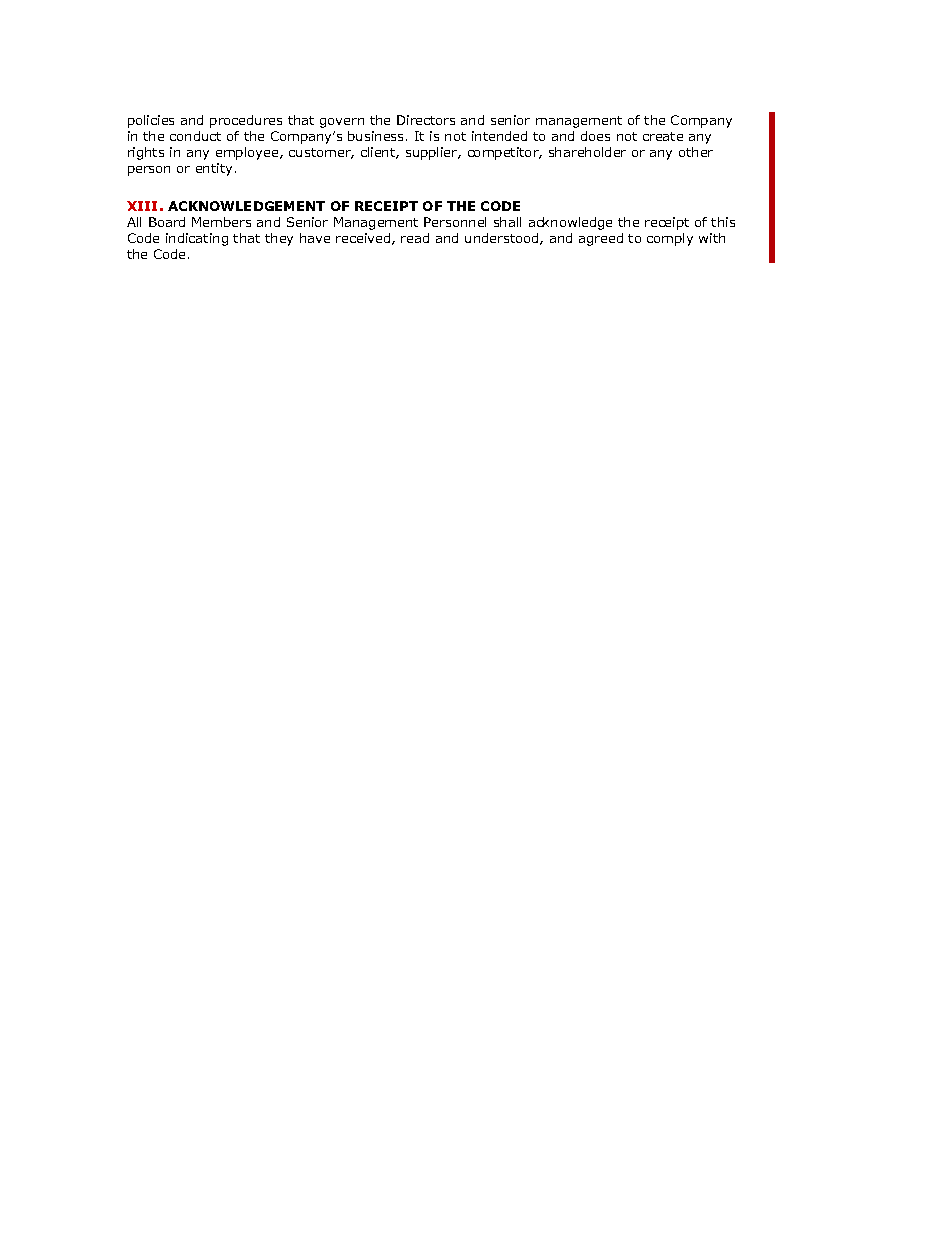 The height and width of the screenshot is (1233, 952). Describe the element at coordinates (670, 239) in the screenshot. I see `comply` at that location.
